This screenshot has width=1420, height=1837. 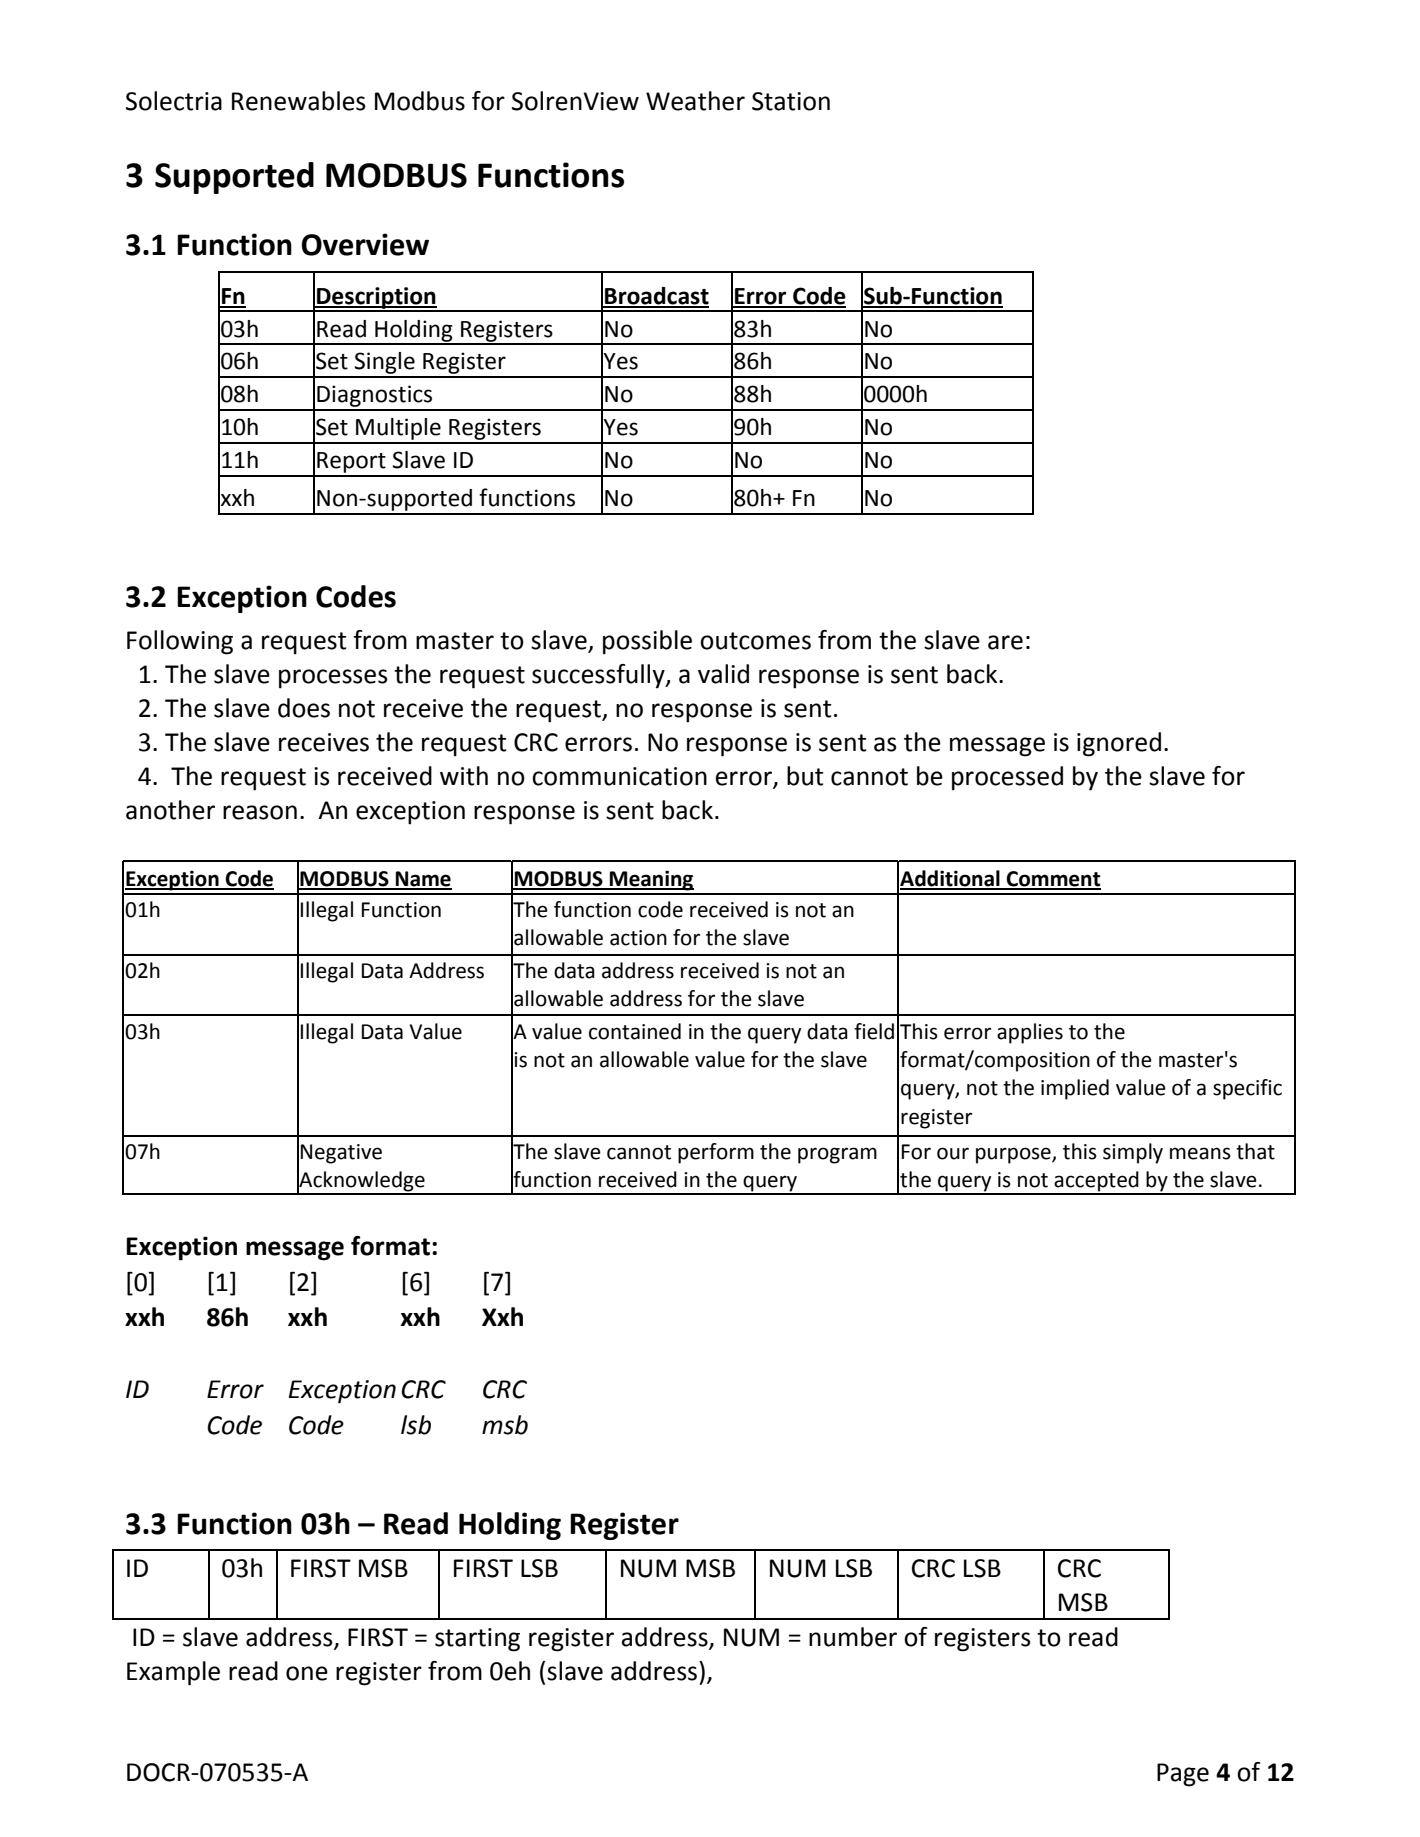 What do you see at coordinates (1005, 642) in the screenshot?
I see `are` at bounding box center [1005, 642].
